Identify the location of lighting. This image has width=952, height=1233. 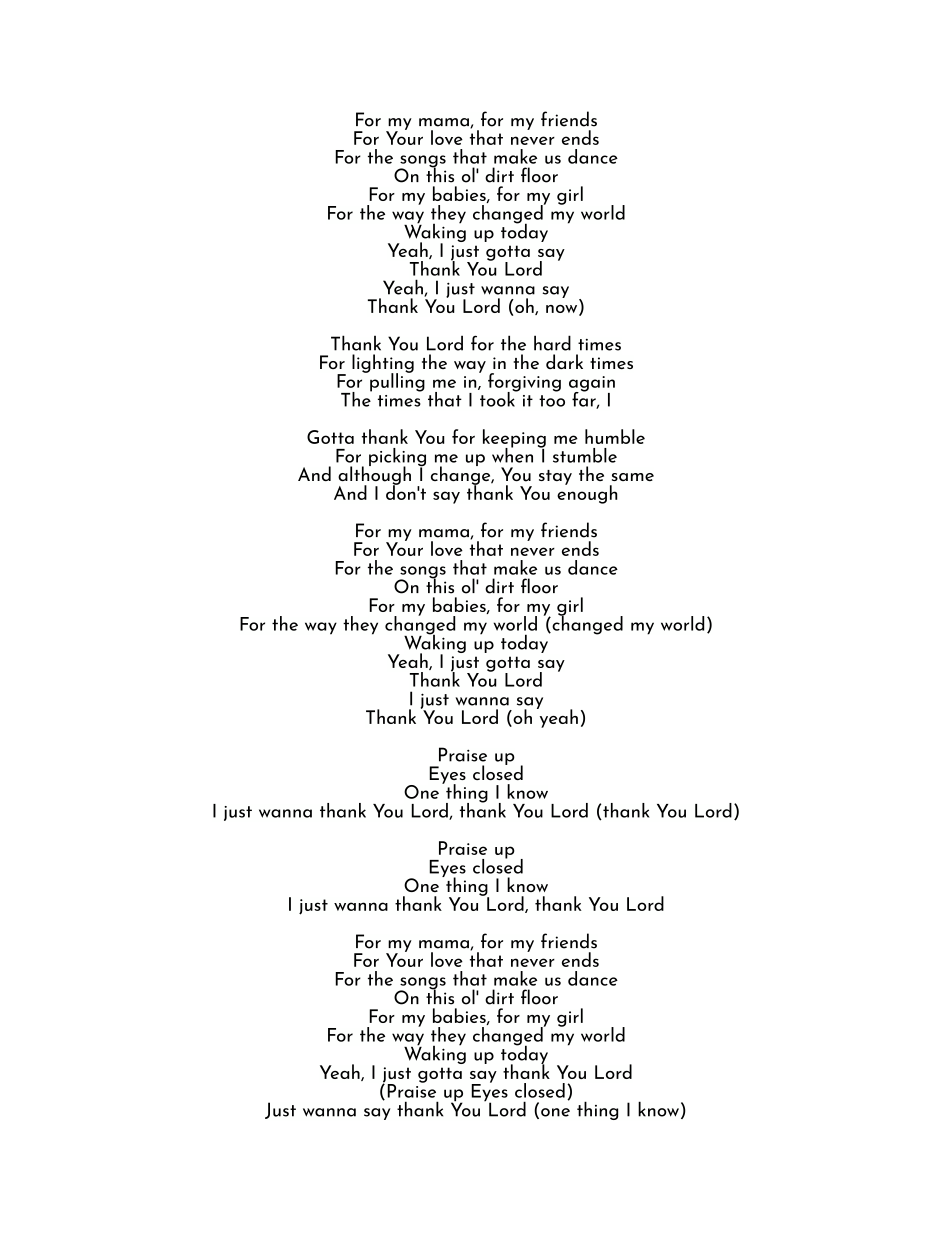
(383, 364).
